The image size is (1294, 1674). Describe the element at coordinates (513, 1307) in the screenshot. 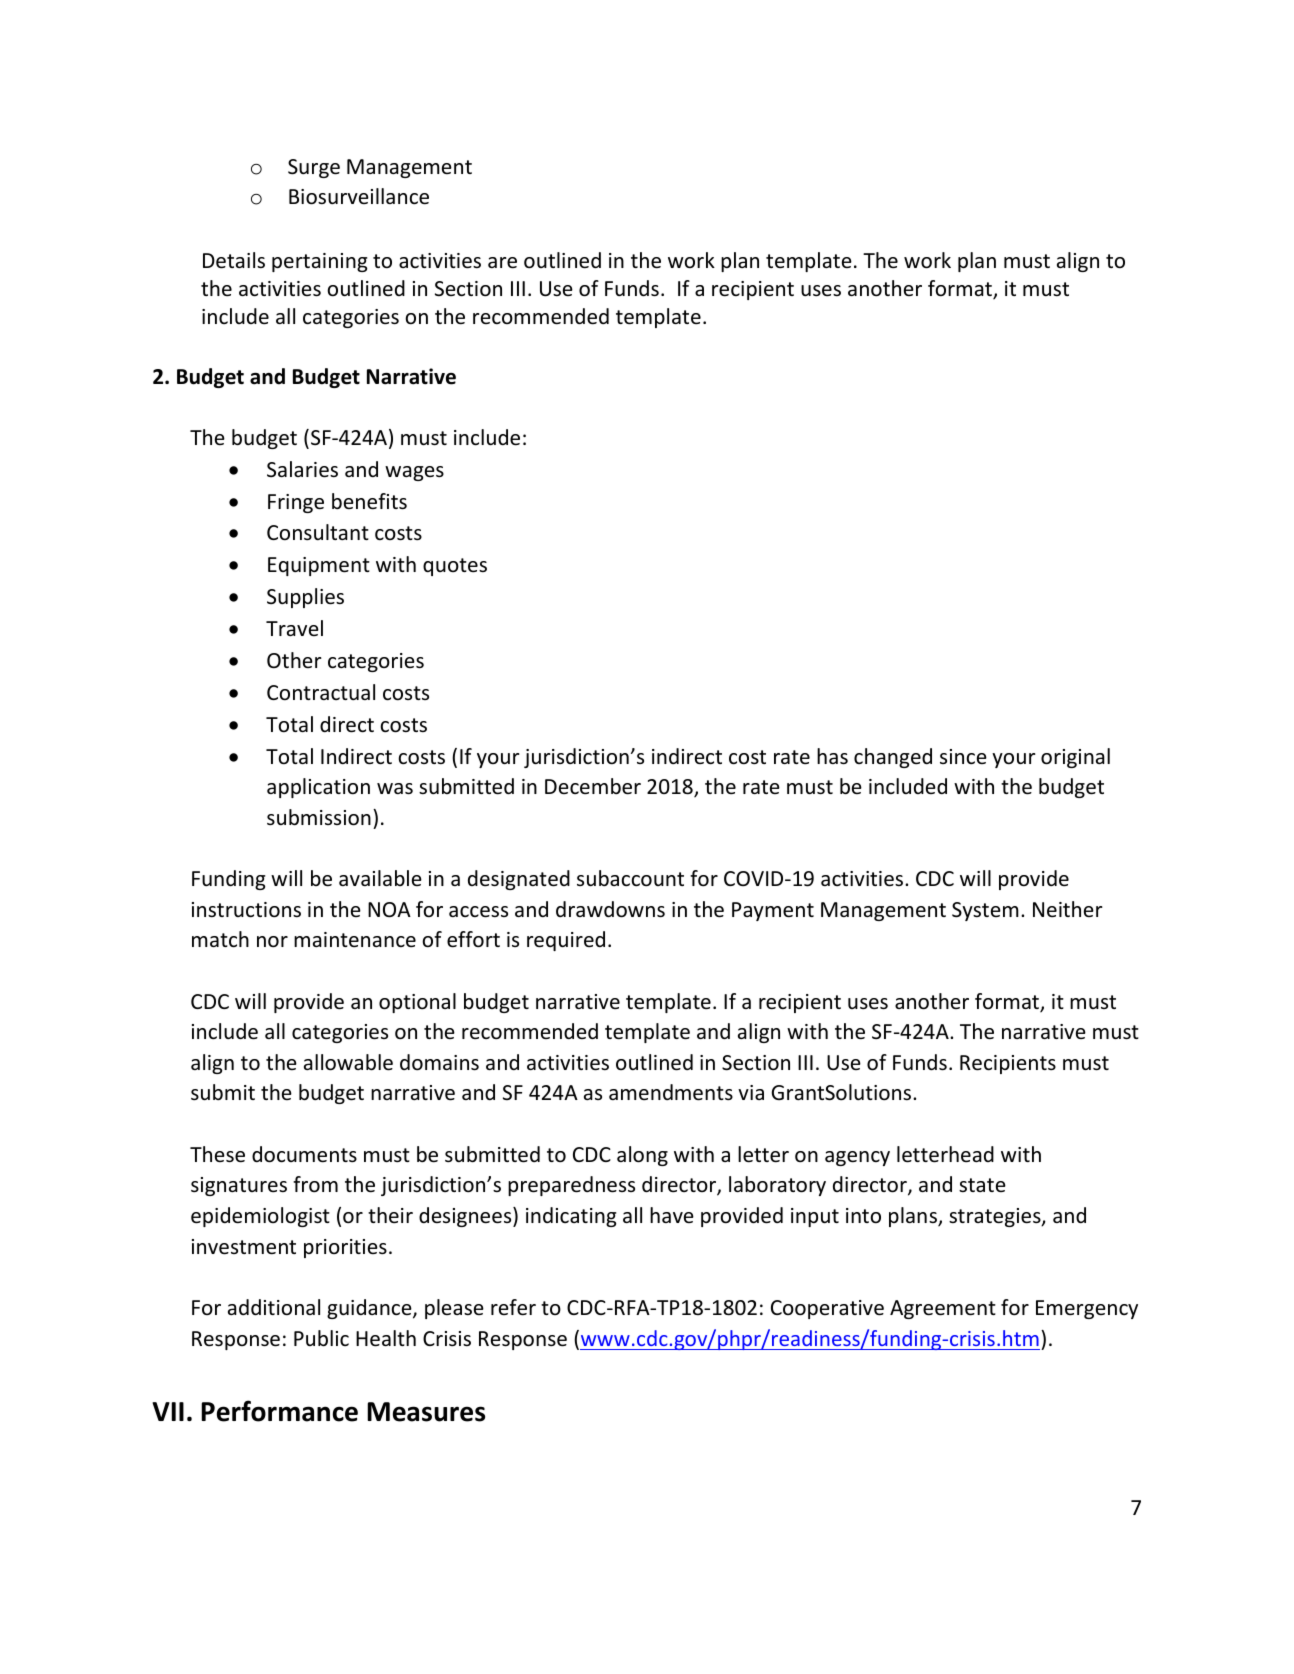

I see `refer` at that location.
